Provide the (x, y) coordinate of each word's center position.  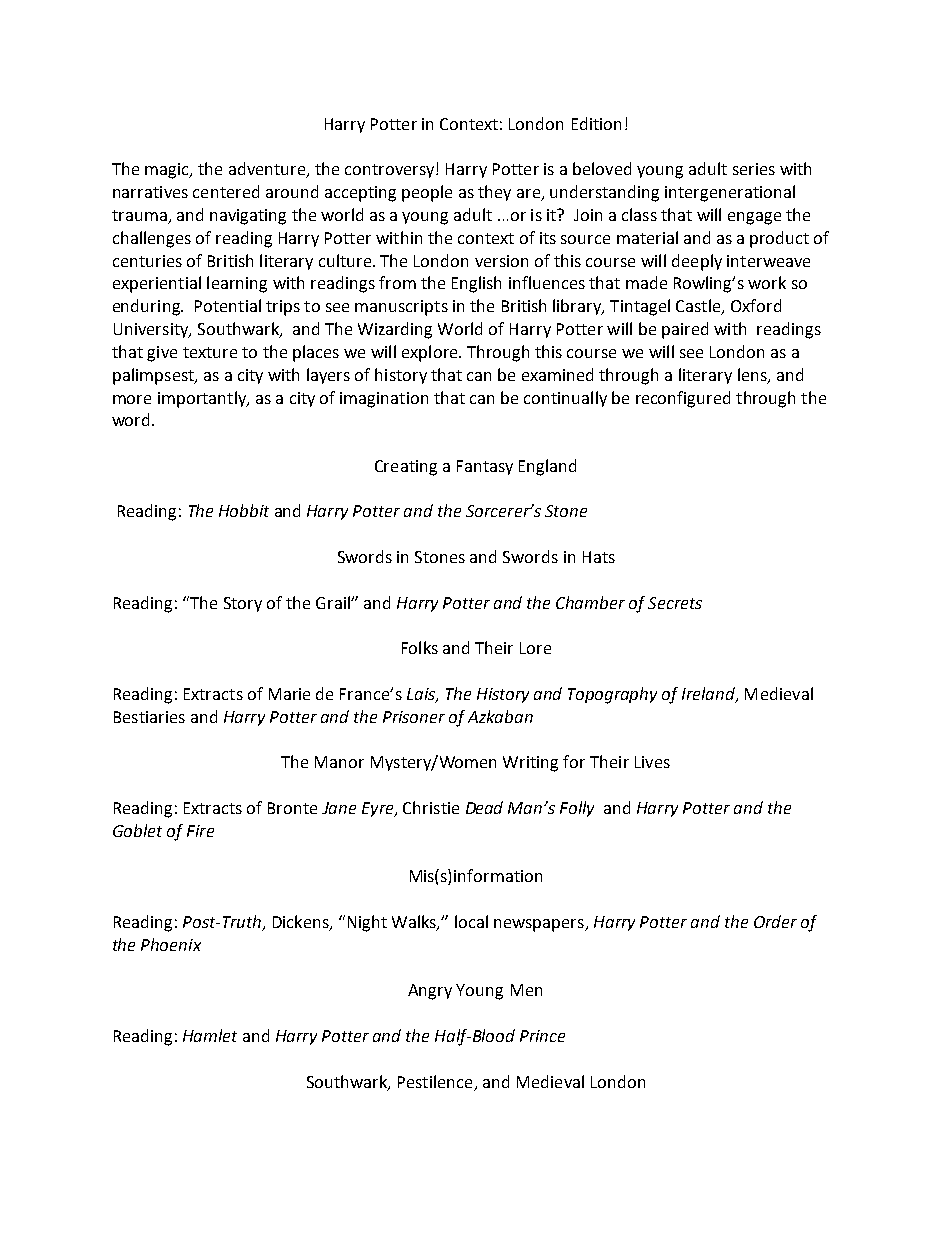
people (427, 193)
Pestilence (435, 1081)
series (754, 169)
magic (168, 171)
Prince (542, 1036)
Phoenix (171, 944)
